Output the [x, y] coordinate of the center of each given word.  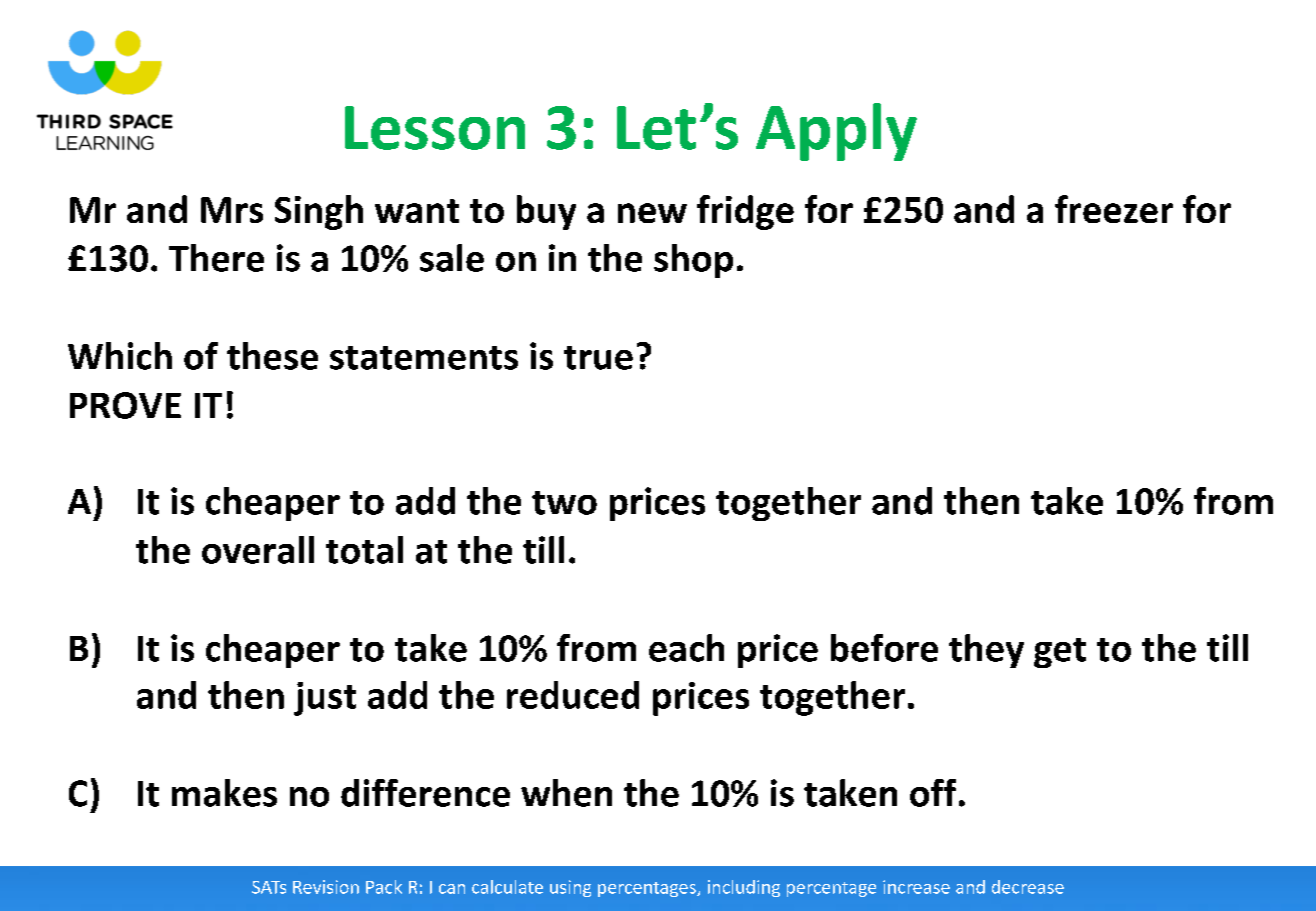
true [598, 358]
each [686, 648]
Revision [326, 887]
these [272, 356]
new [652, 213]
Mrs [232, 210]
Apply [836, 132]
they [986, 651]
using [570, 888]
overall [258, 550]
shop [693, 261]
